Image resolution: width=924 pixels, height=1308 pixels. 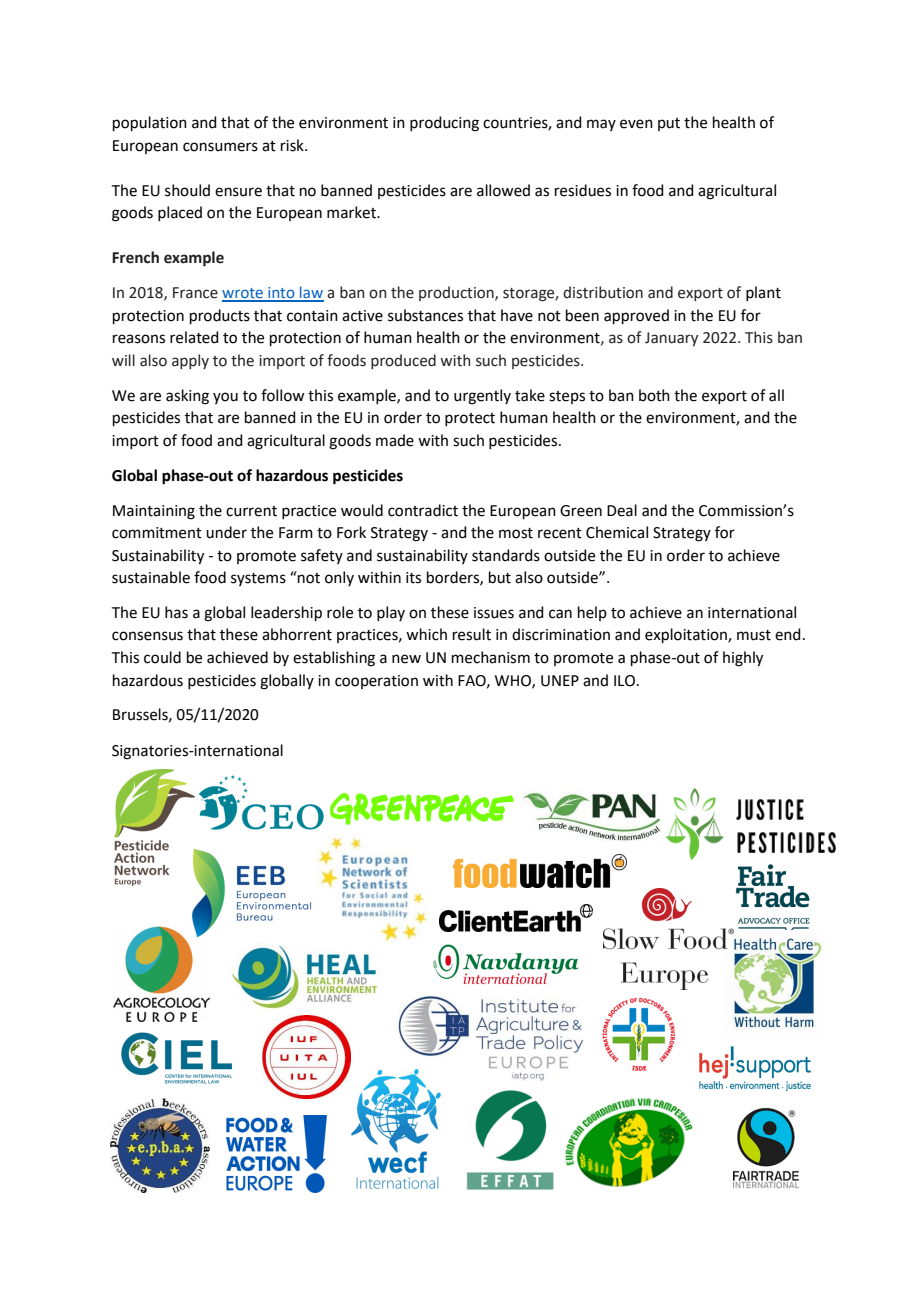 I want to click on producing, so click(x=444, y=124).
